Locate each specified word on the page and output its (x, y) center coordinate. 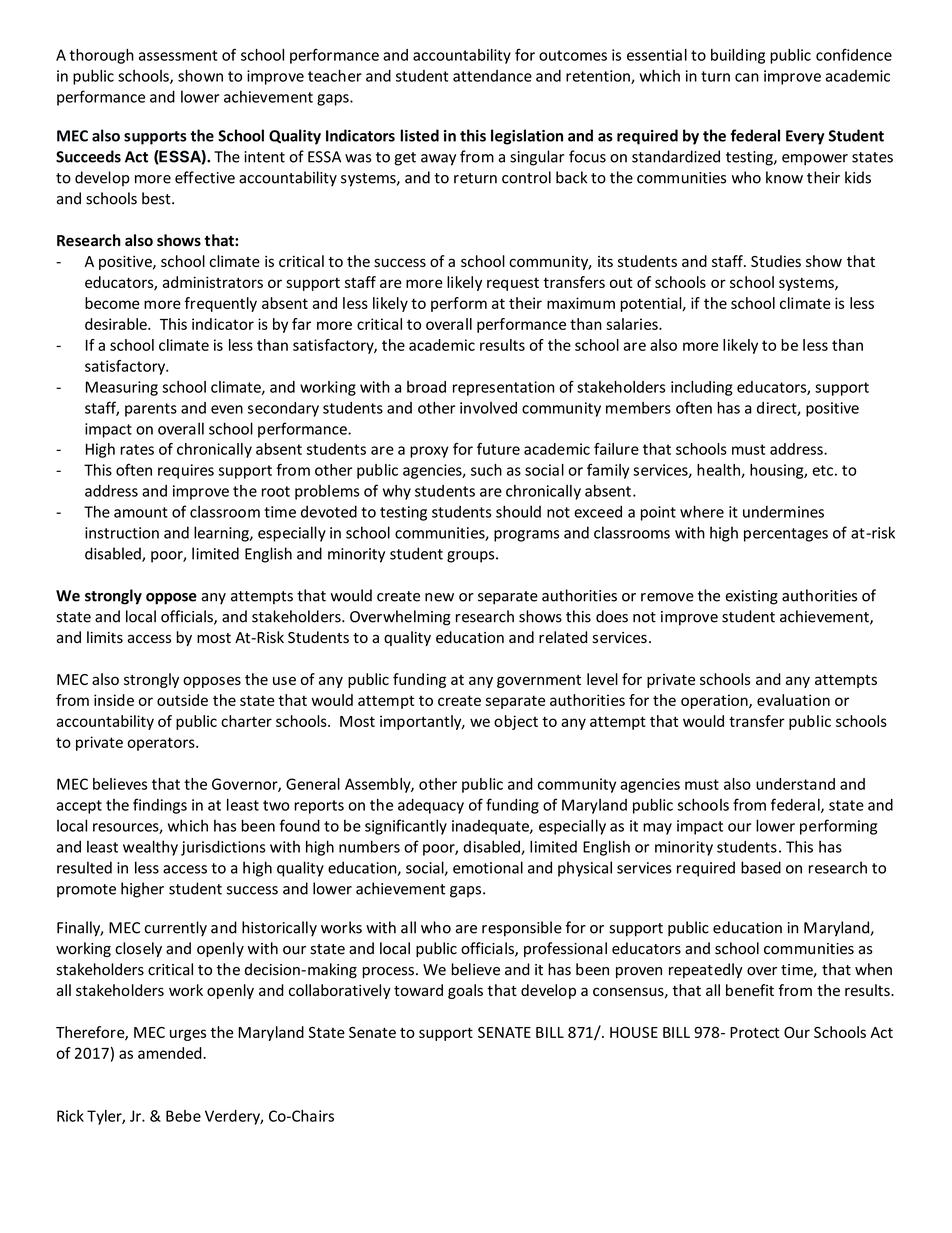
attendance (492, 76)
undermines (783, 512)
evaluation (793, 700)
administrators (213, 282)
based (761, 867)
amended (171, 1053)
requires (186, 471)
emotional (488, 867)
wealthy (150, 848)
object (516, 722)
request (513, 284)
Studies (776, 261)
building (738, 56)
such (486, 470)
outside (182, 700)
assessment (178, 55)
